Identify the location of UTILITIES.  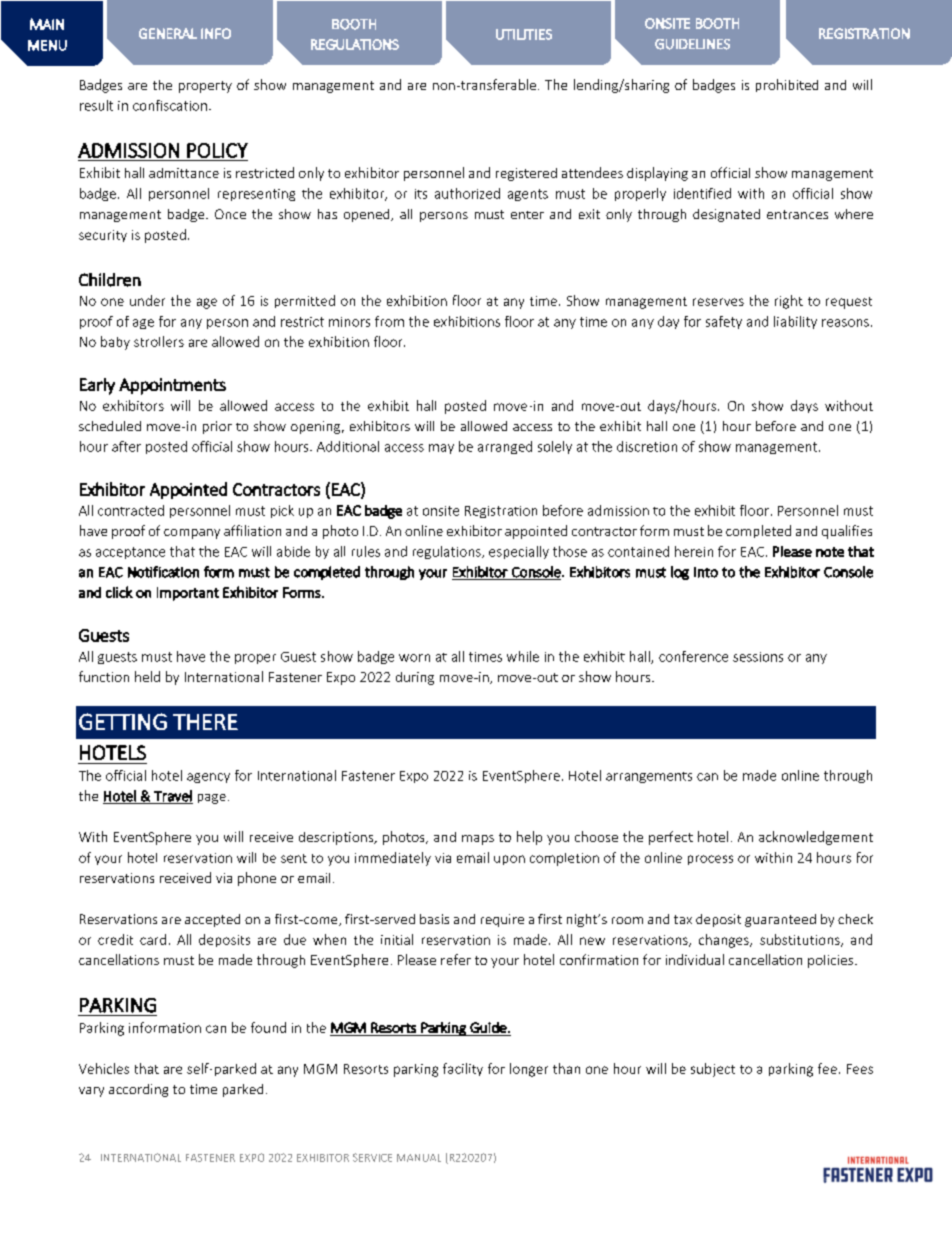
(524, 34).
